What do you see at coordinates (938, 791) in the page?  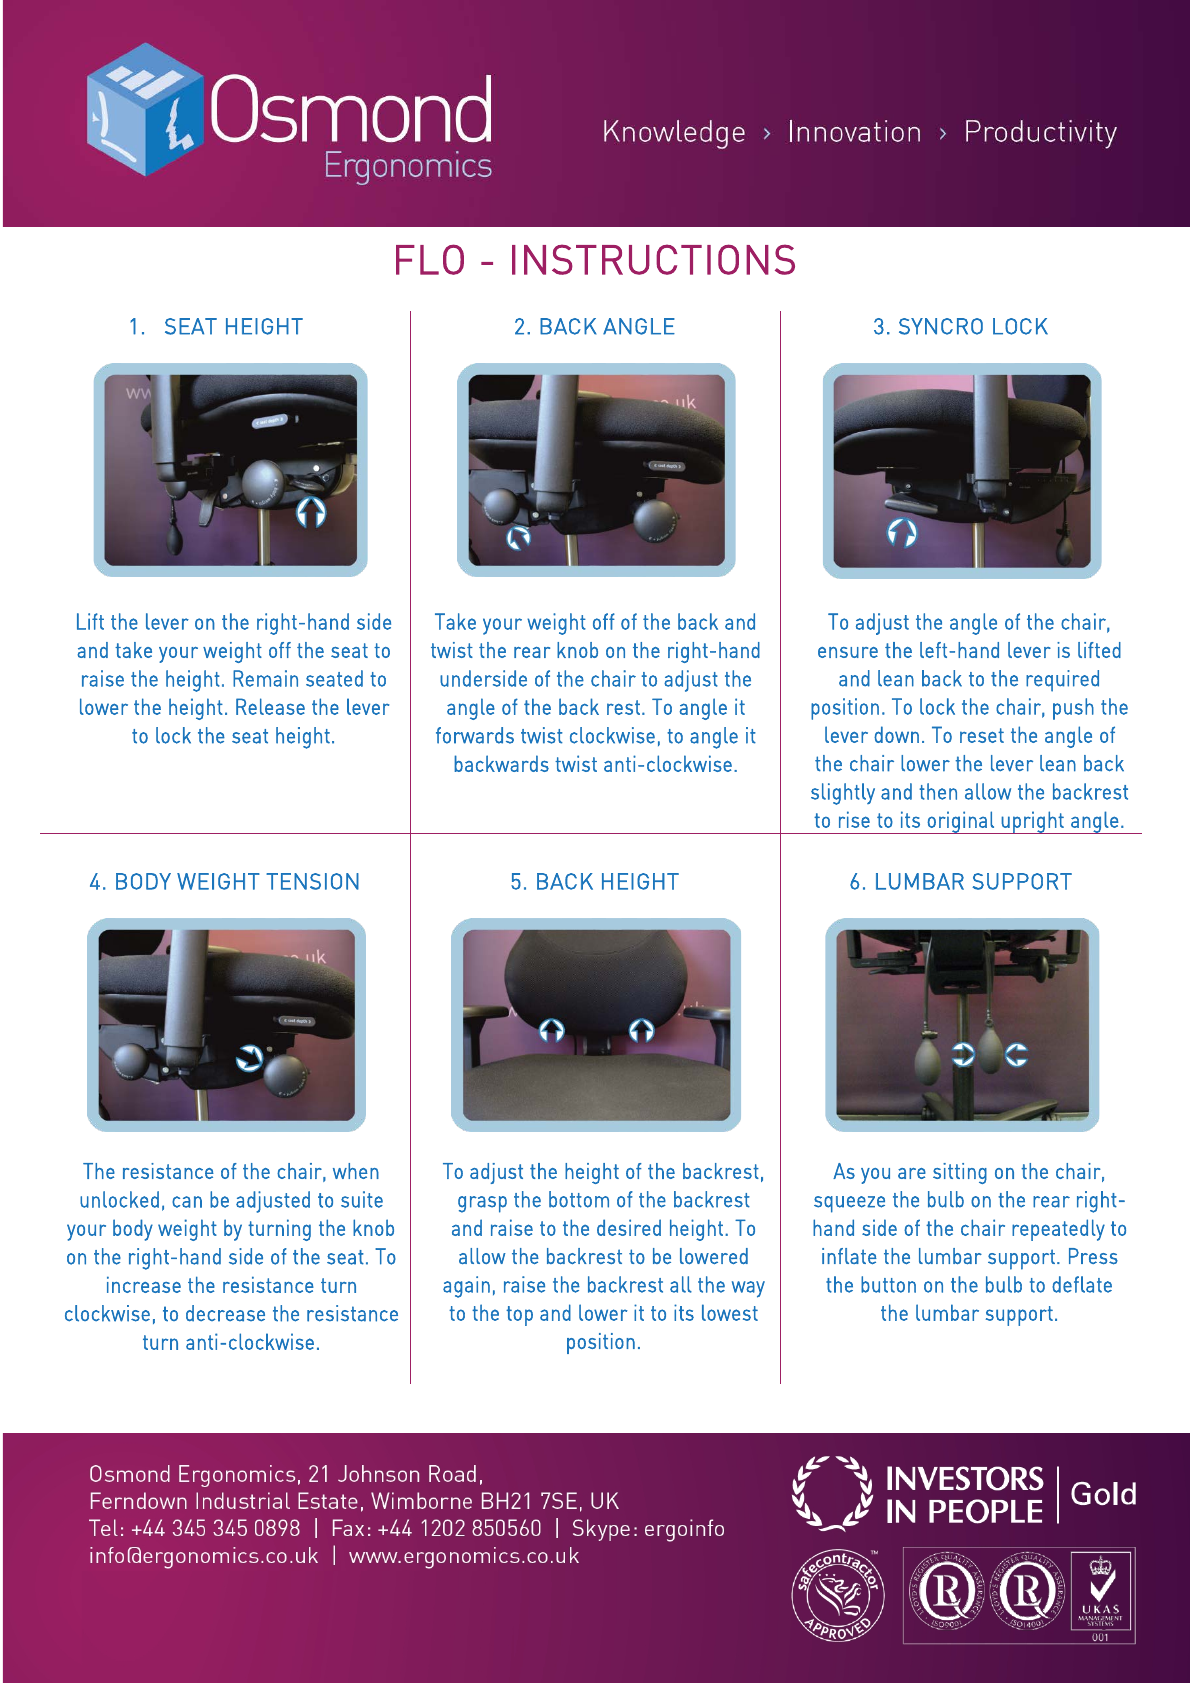 I see `then` at bounding box center [938, 791].
